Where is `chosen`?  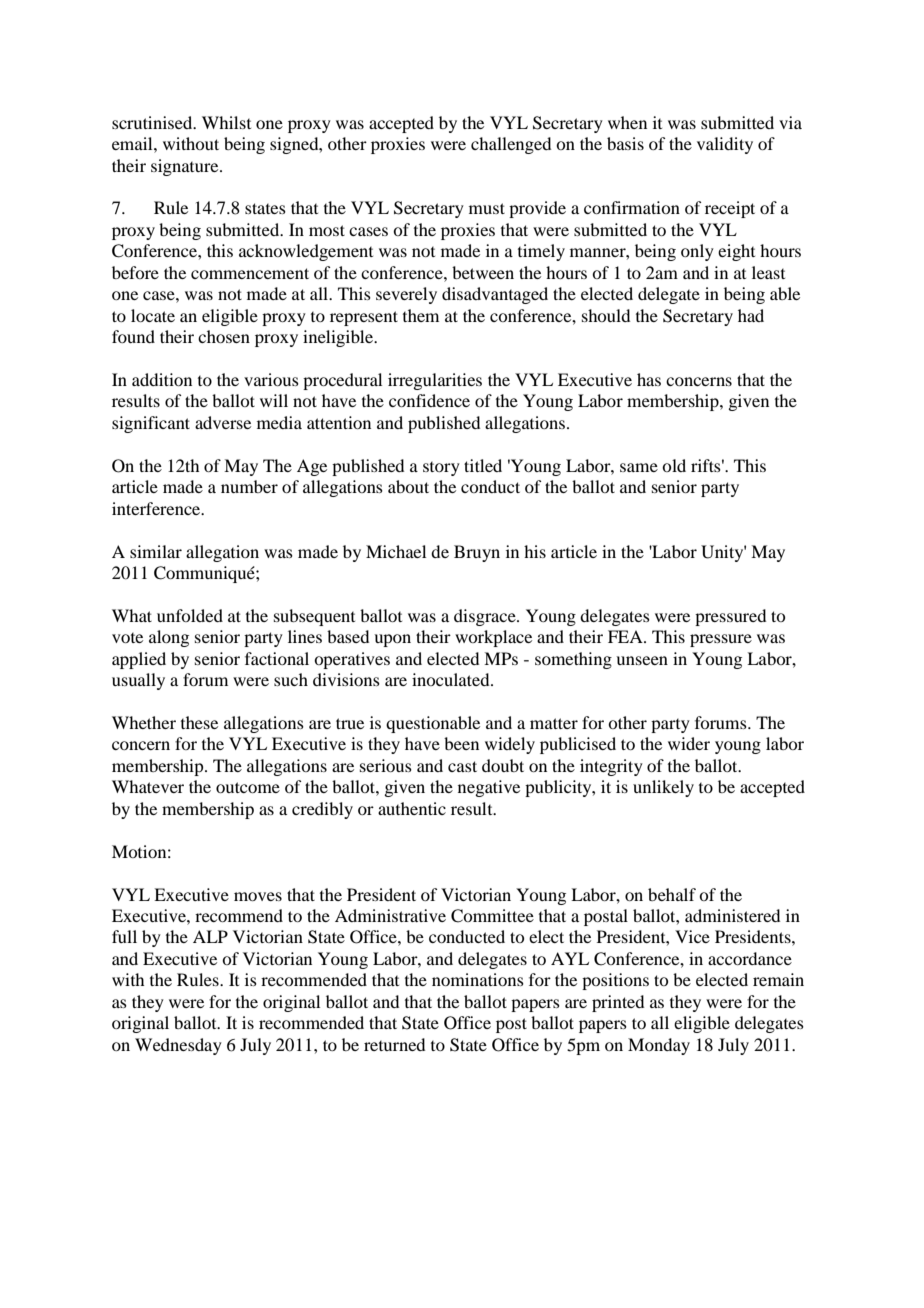 chosen is located at coordinates (224, 336).
